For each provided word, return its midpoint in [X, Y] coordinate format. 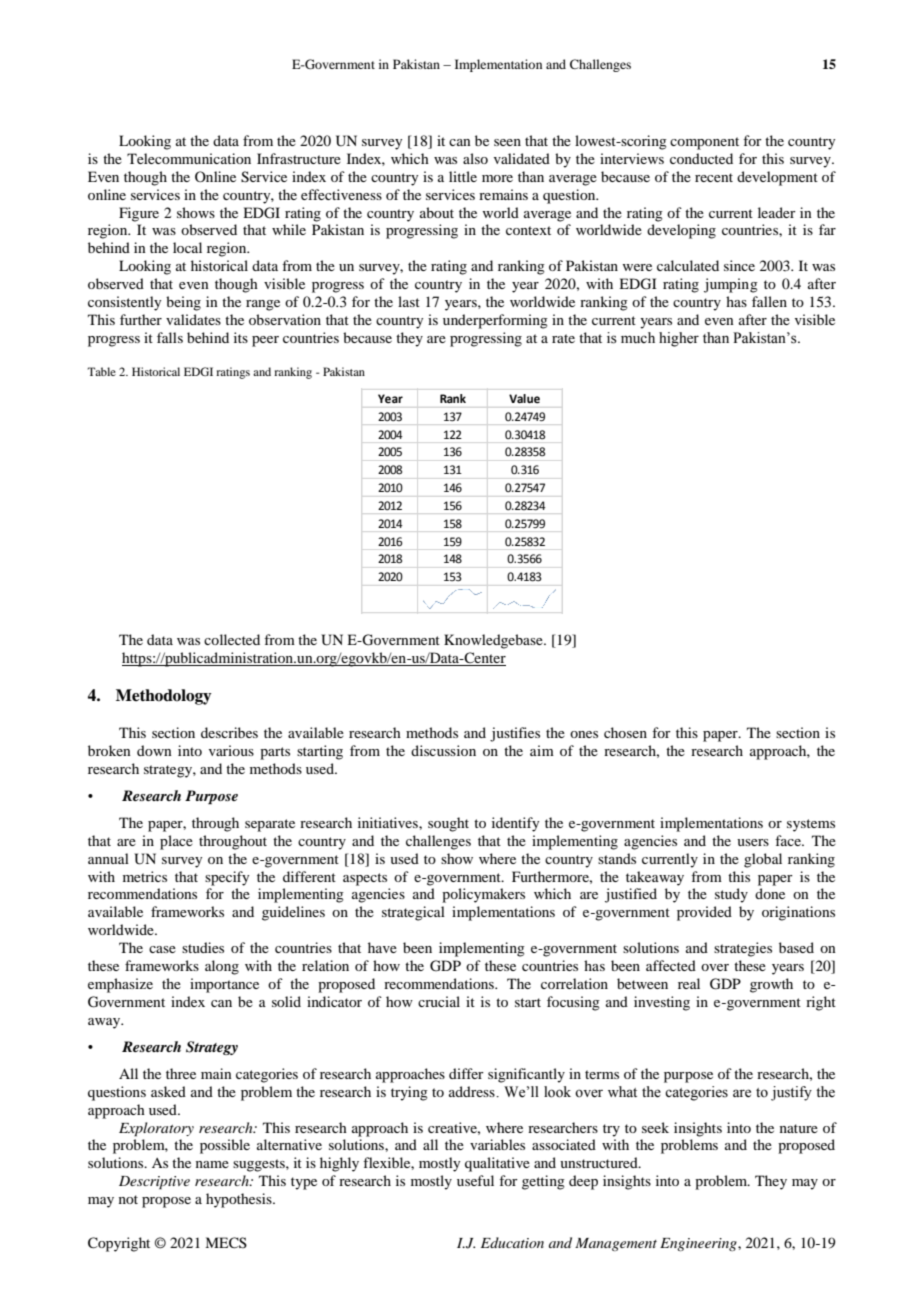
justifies [515, 734]
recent [714, 177]
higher [679, 339]
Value [524, 398]
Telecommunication [189, 158]
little [463, 176]
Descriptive [154, 1183]
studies [203, 947]
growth [771, 985]
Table [101, 371]
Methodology [164, 697]
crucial [439, 1001]
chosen [625, 732]
